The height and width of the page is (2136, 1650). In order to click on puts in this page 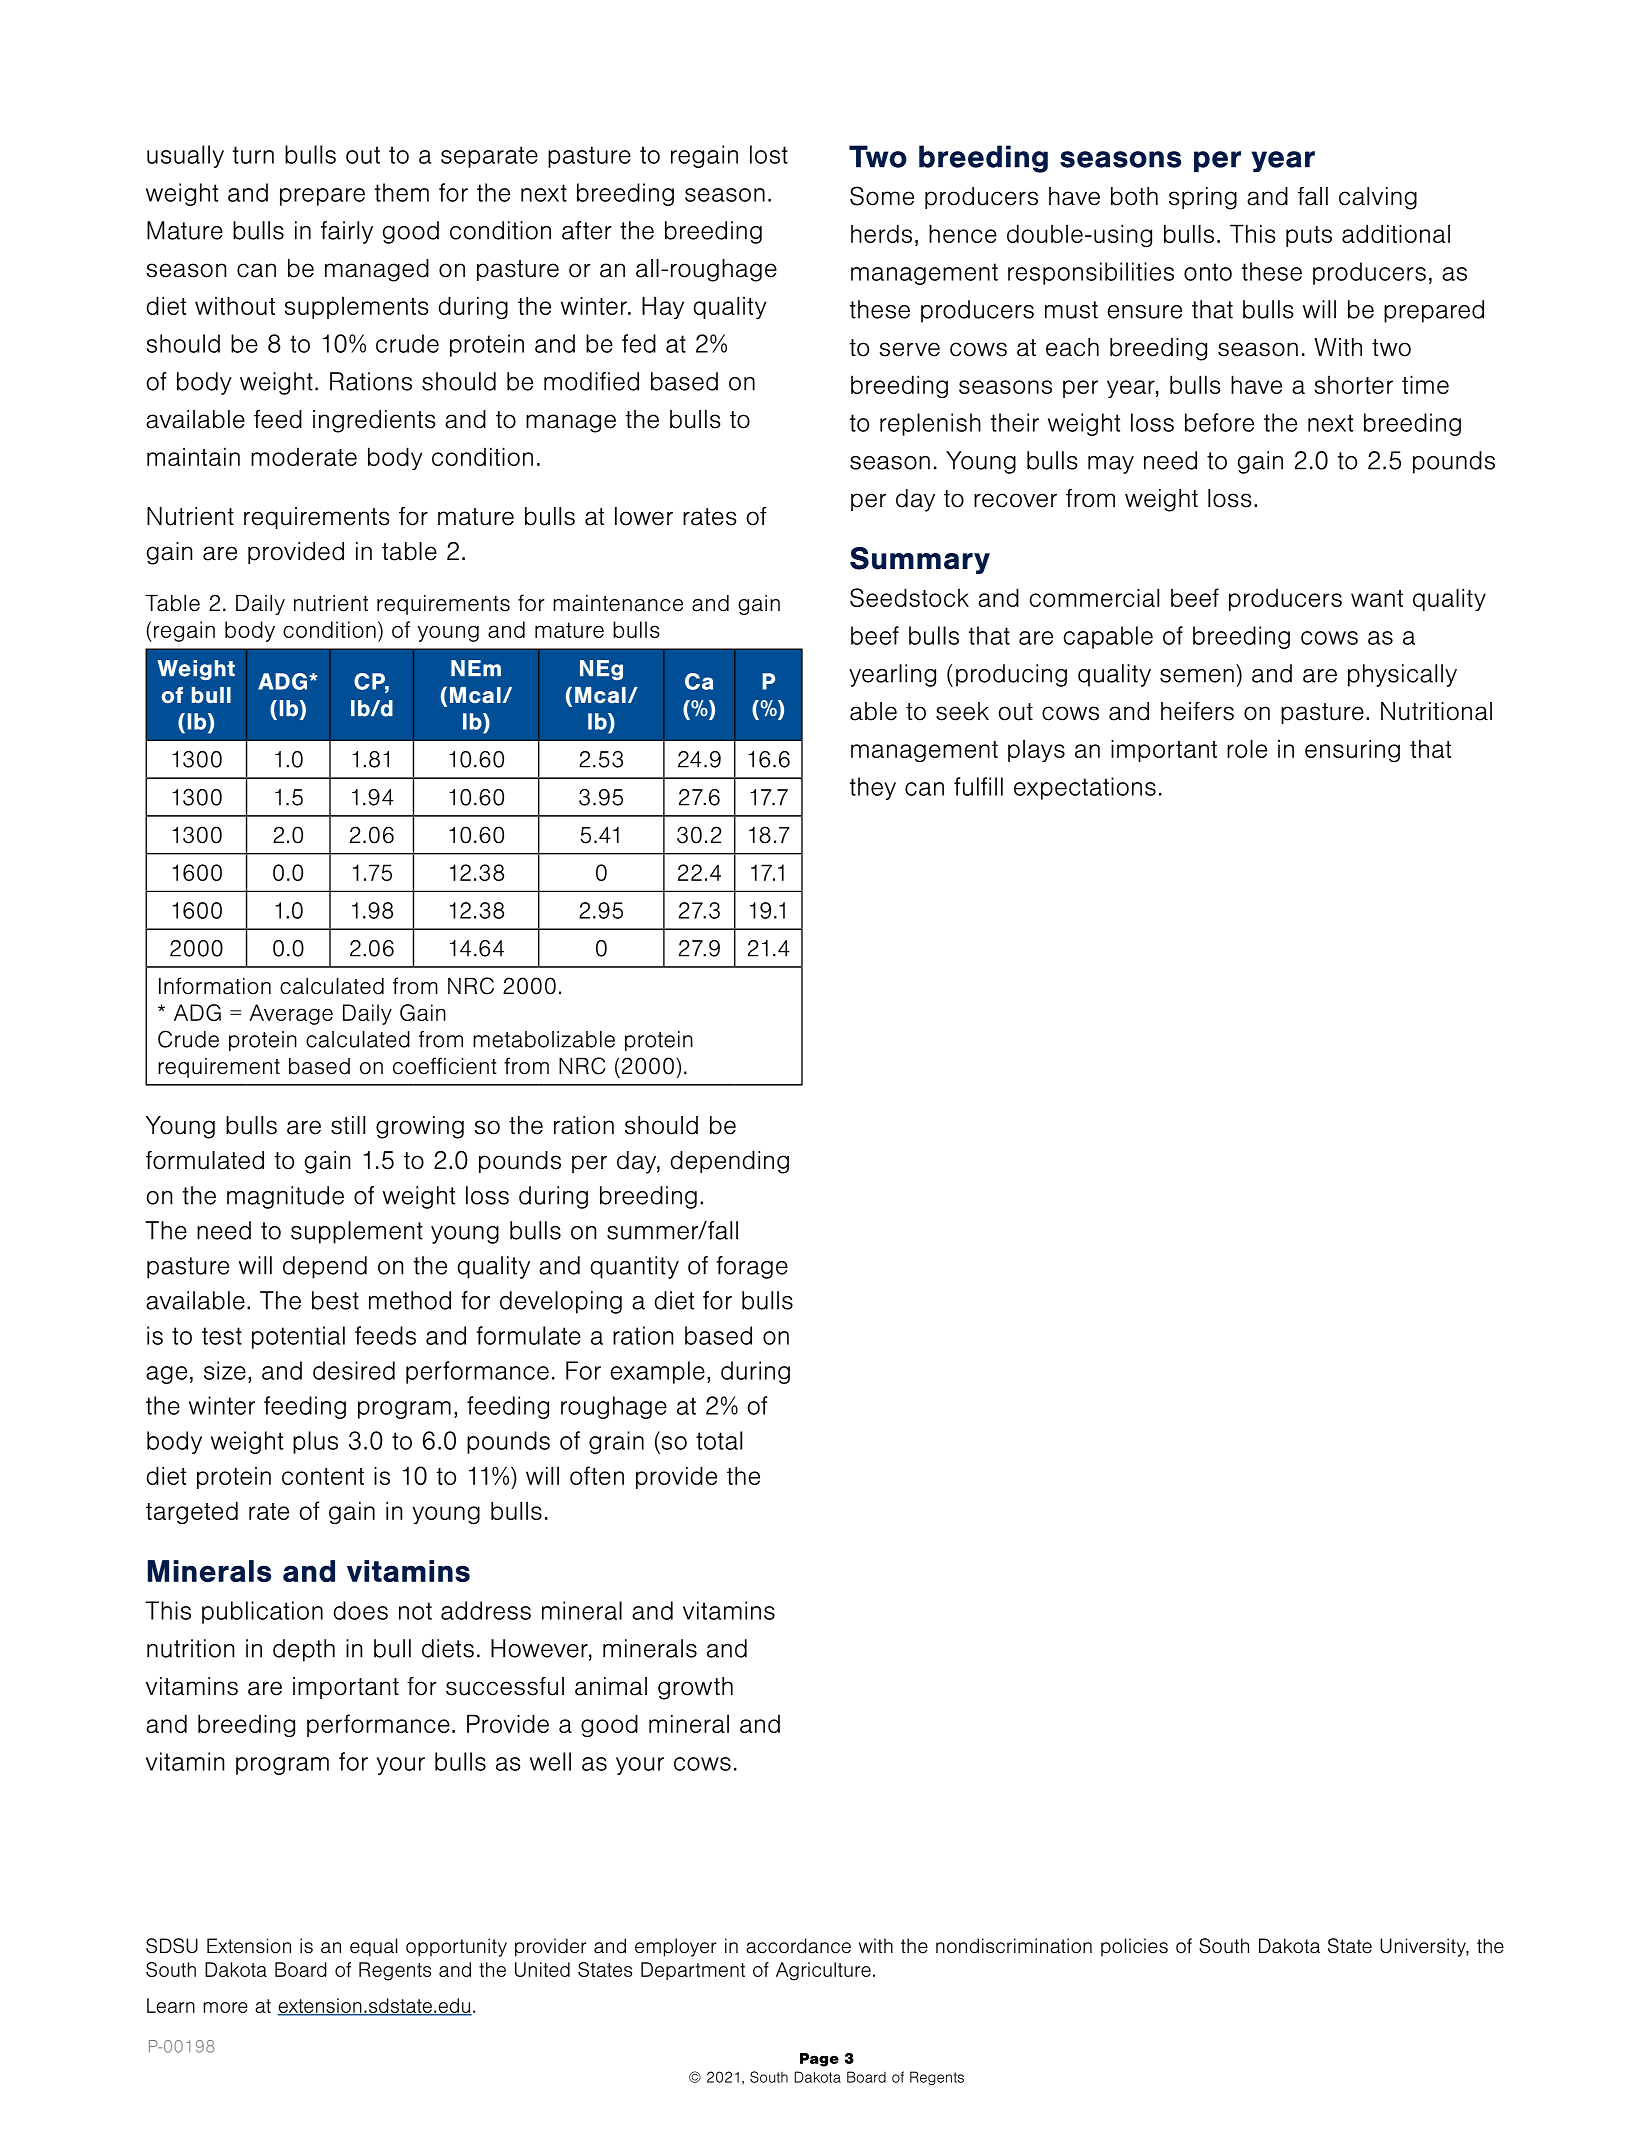, I will do `click(1309, 236)`.
